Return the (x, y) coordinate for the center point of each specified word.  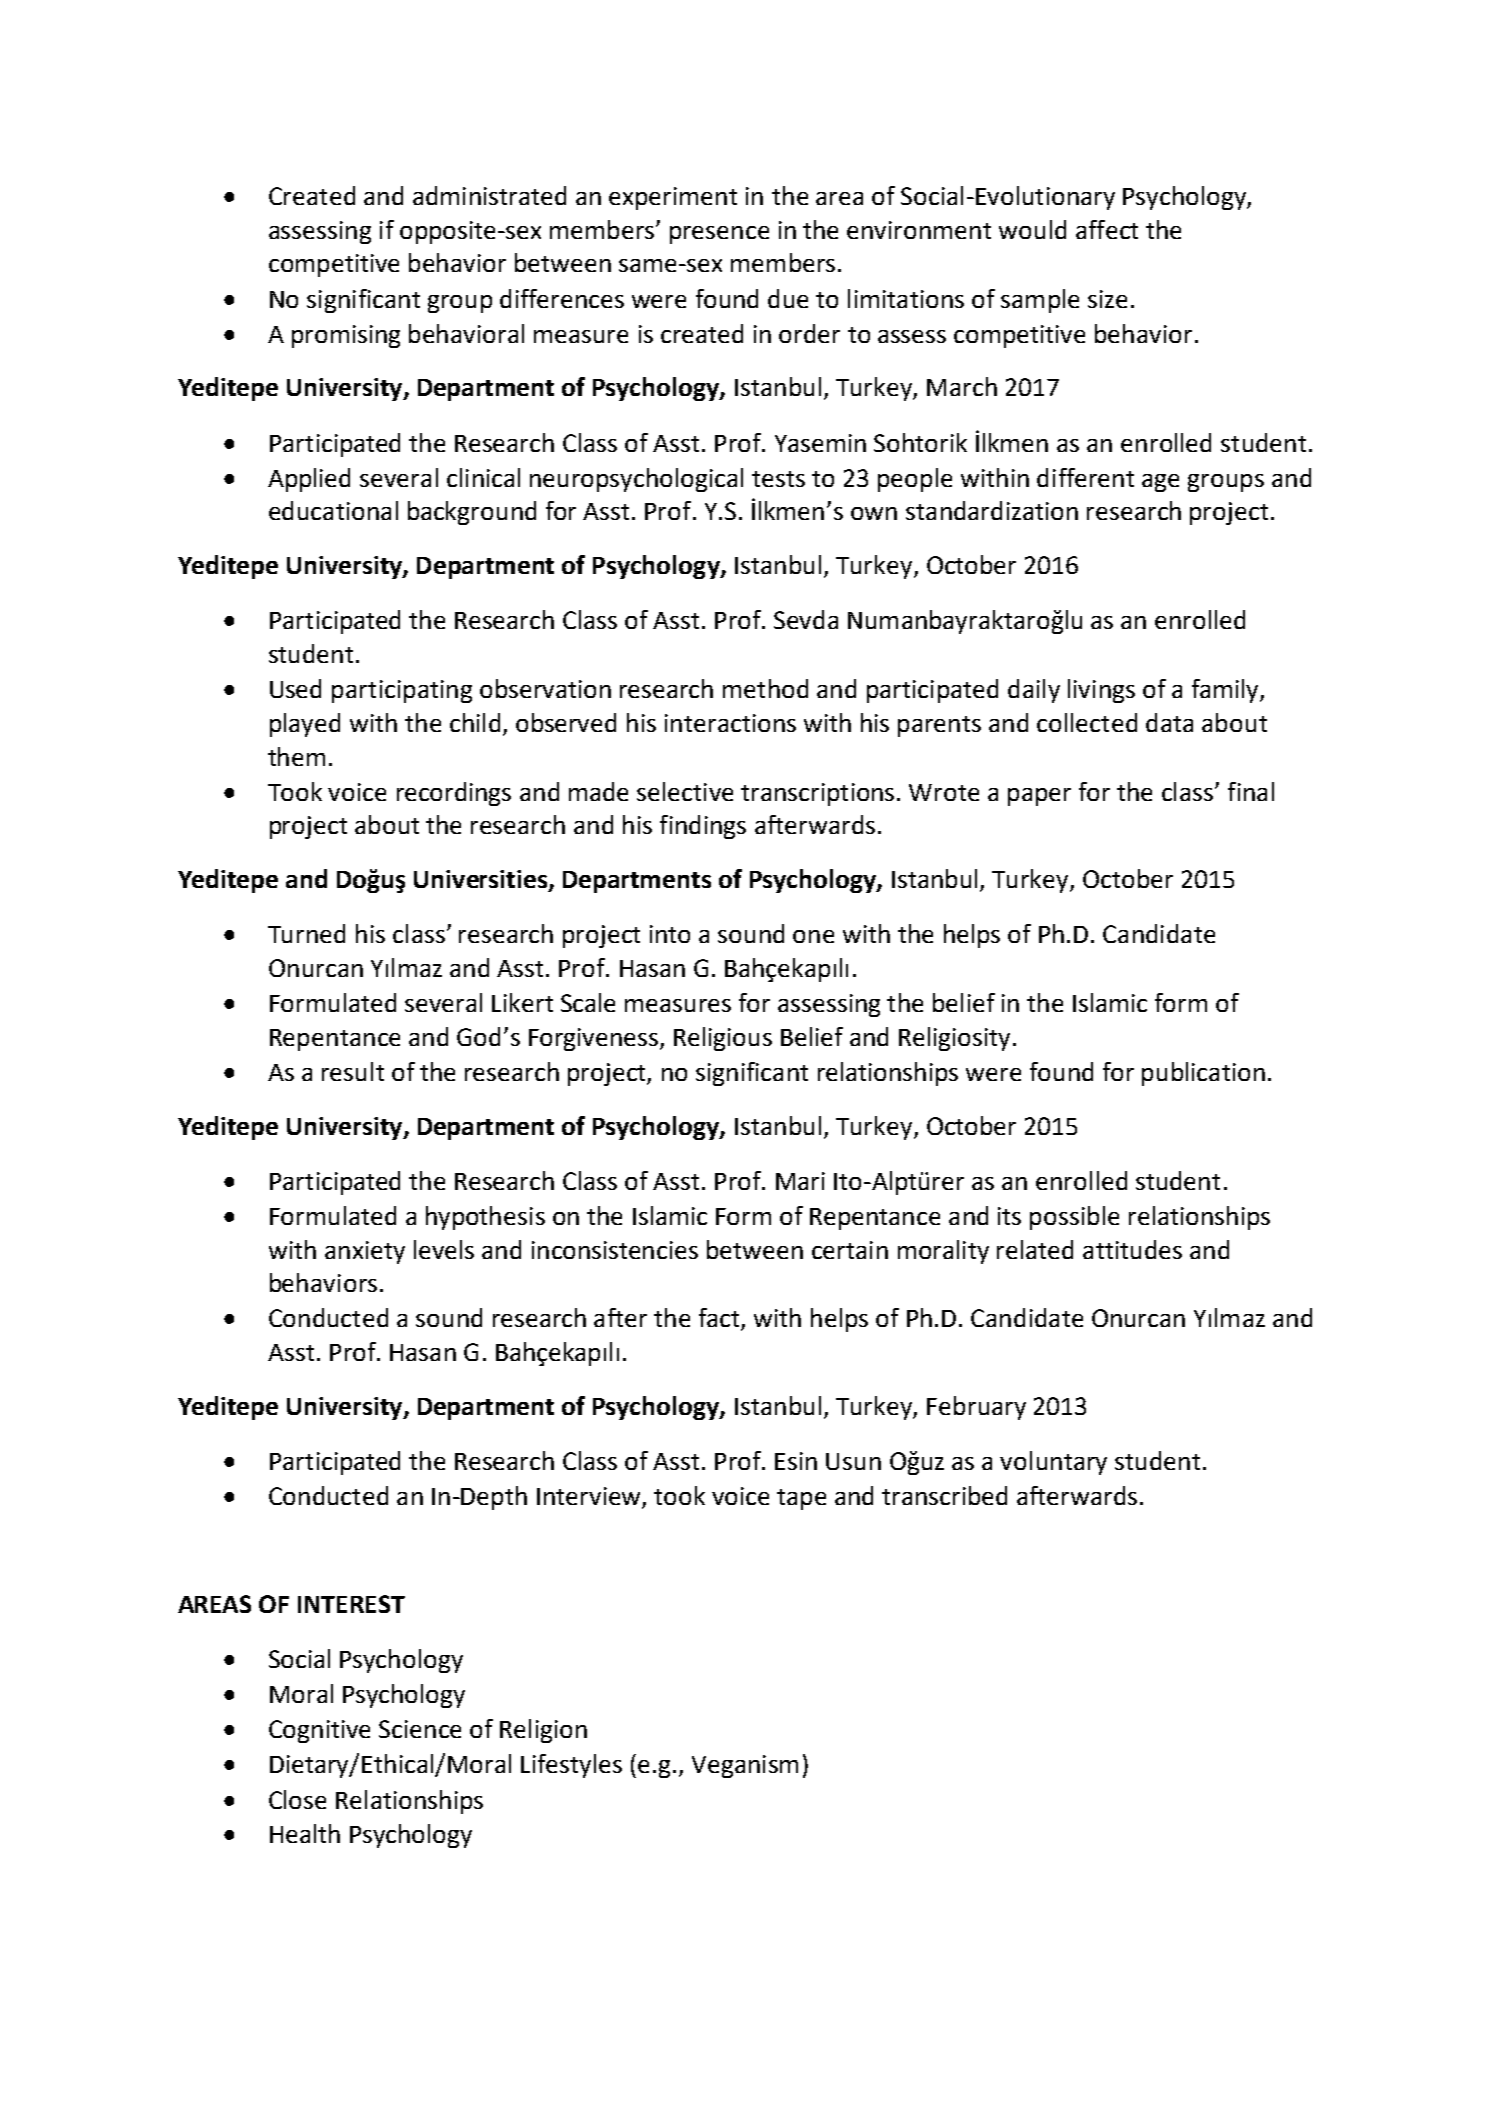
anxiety (365, 1252)
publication (1203, 1074)
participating (402, 691)
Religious (723, 1039)
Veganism (745, 1766)
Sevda (806, 619)
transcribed (944, 1495)
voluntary (1053, 1463)
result (353, 1071)
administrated (489, 195)
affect (1107, 229)
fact (720, 1319)
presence (719, 235)
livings (1101, 691)
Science (420, 1729)
